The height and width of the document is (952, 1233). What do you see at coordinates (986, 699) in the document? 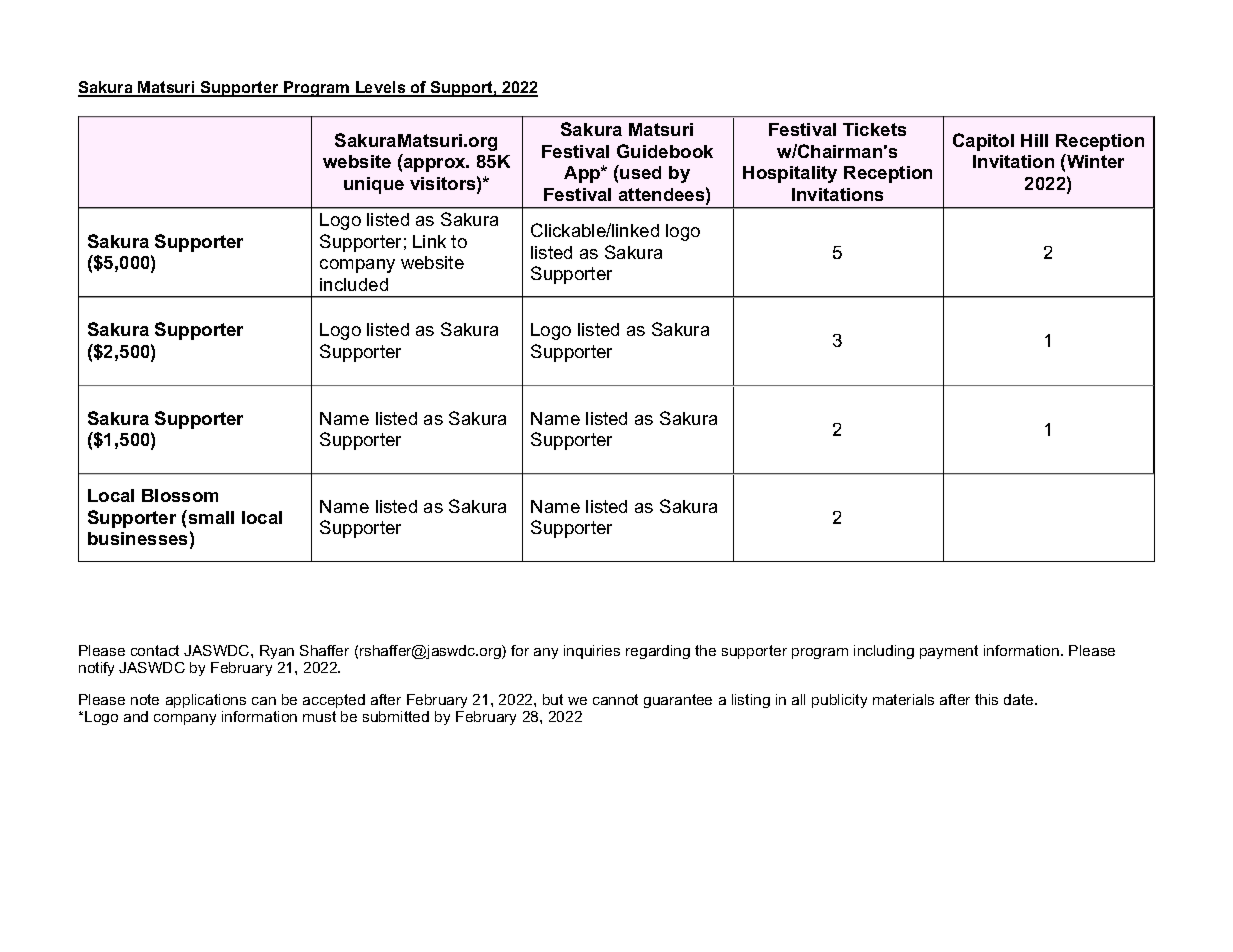
I see `this` at bounding box center [986, 699].
